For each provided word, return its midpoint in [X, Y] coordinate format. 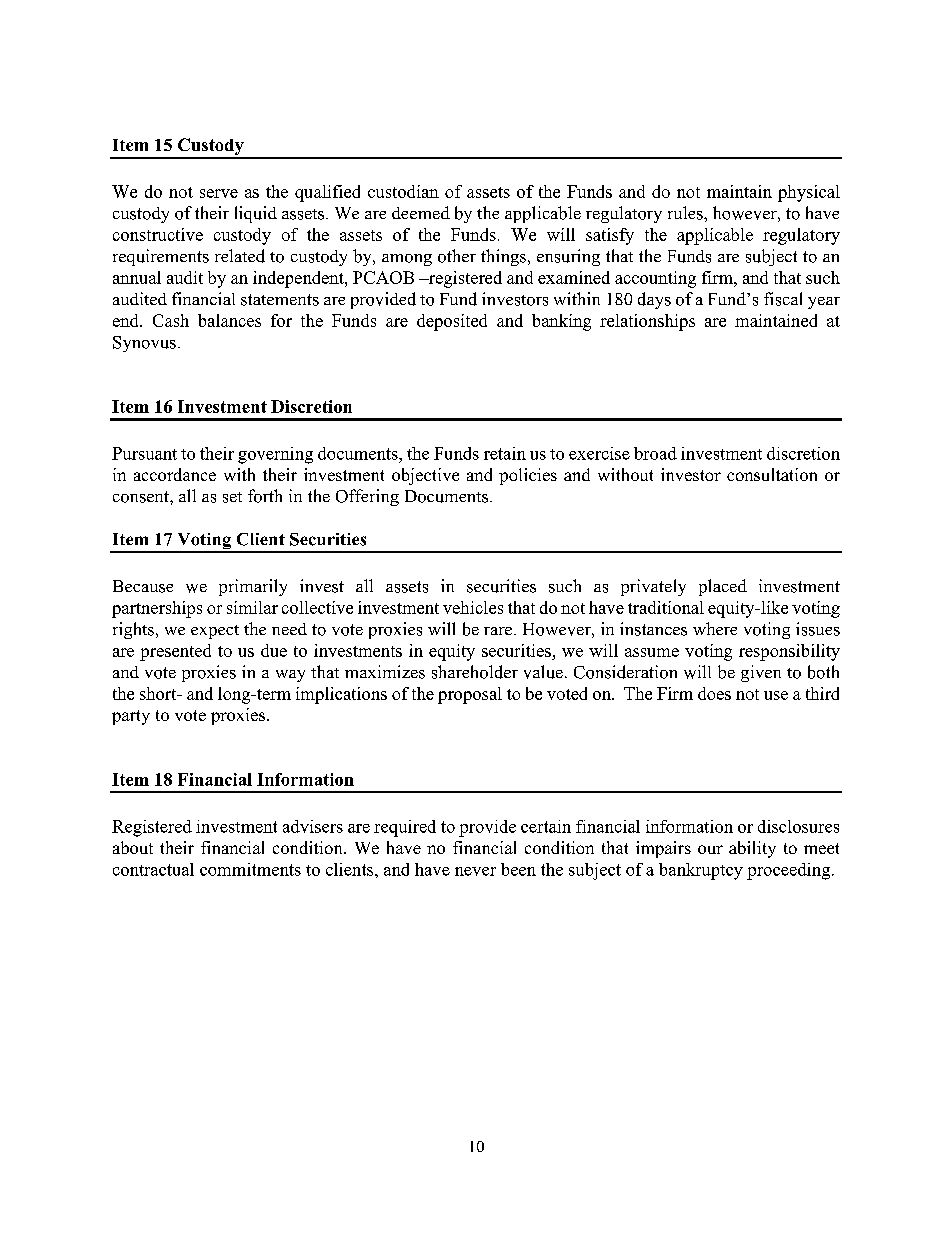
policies [528, 476]
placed [723, 587]
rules [686, 213]
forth [265, 496]
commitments [250, 869]
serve [219, 193]
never [475, 871]
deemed [421, 212]
